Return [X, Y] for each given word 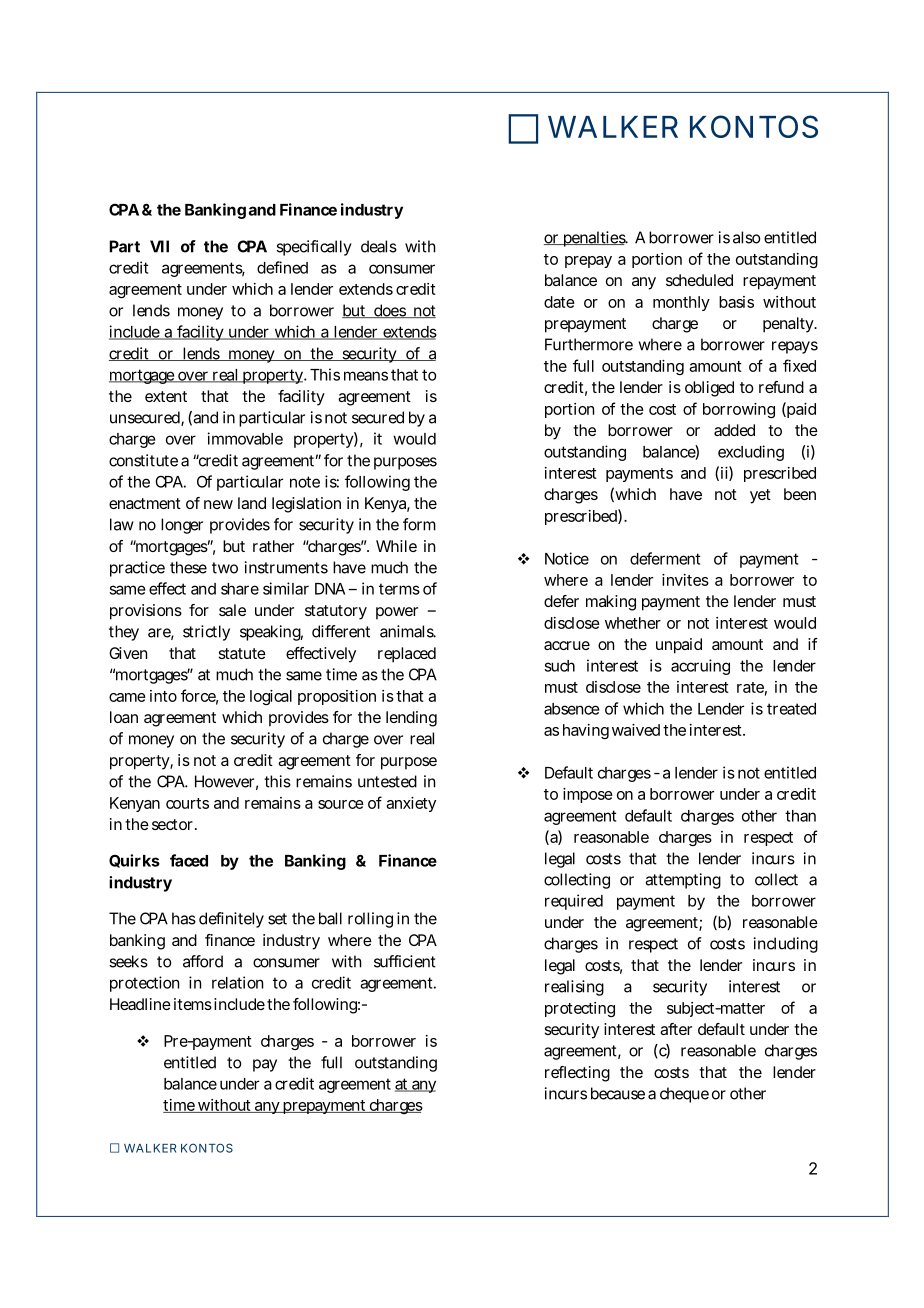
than [800, 816]
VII [159, 246]
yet [760, 496]
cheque [684, 1095]
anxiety [411, 804]
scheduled [699, 280]
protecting [580, 1009]
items [193, 1004]
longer [182, 526]
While [396, 546]
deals [379, 246]
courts [187, 803]
